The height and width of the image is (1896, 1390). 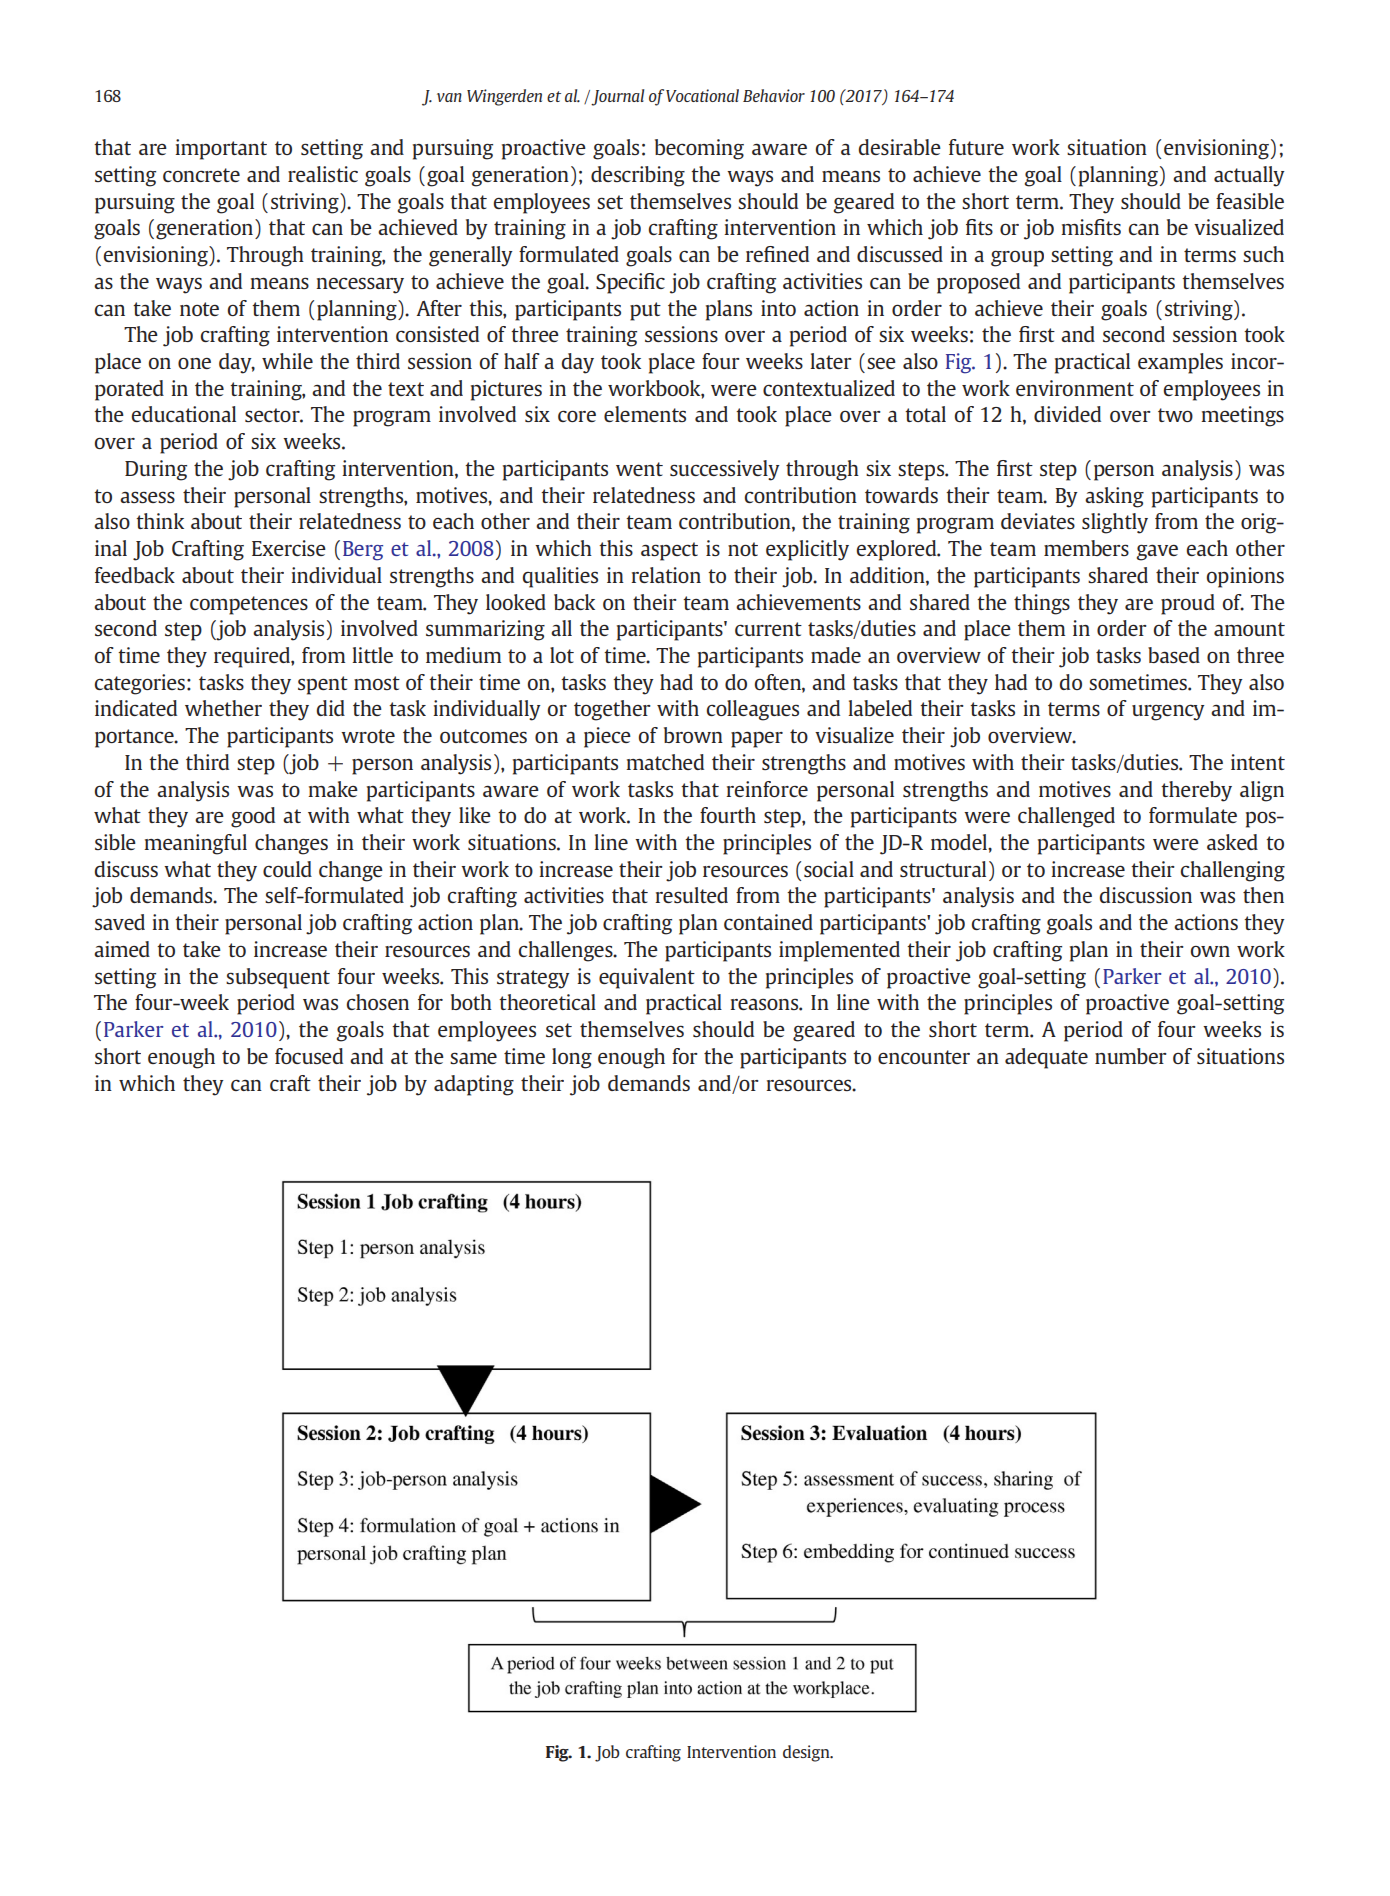 What do you see at coordinates (669, 551) in the image?
I see `aspect` at bounding box center [669, 551].
